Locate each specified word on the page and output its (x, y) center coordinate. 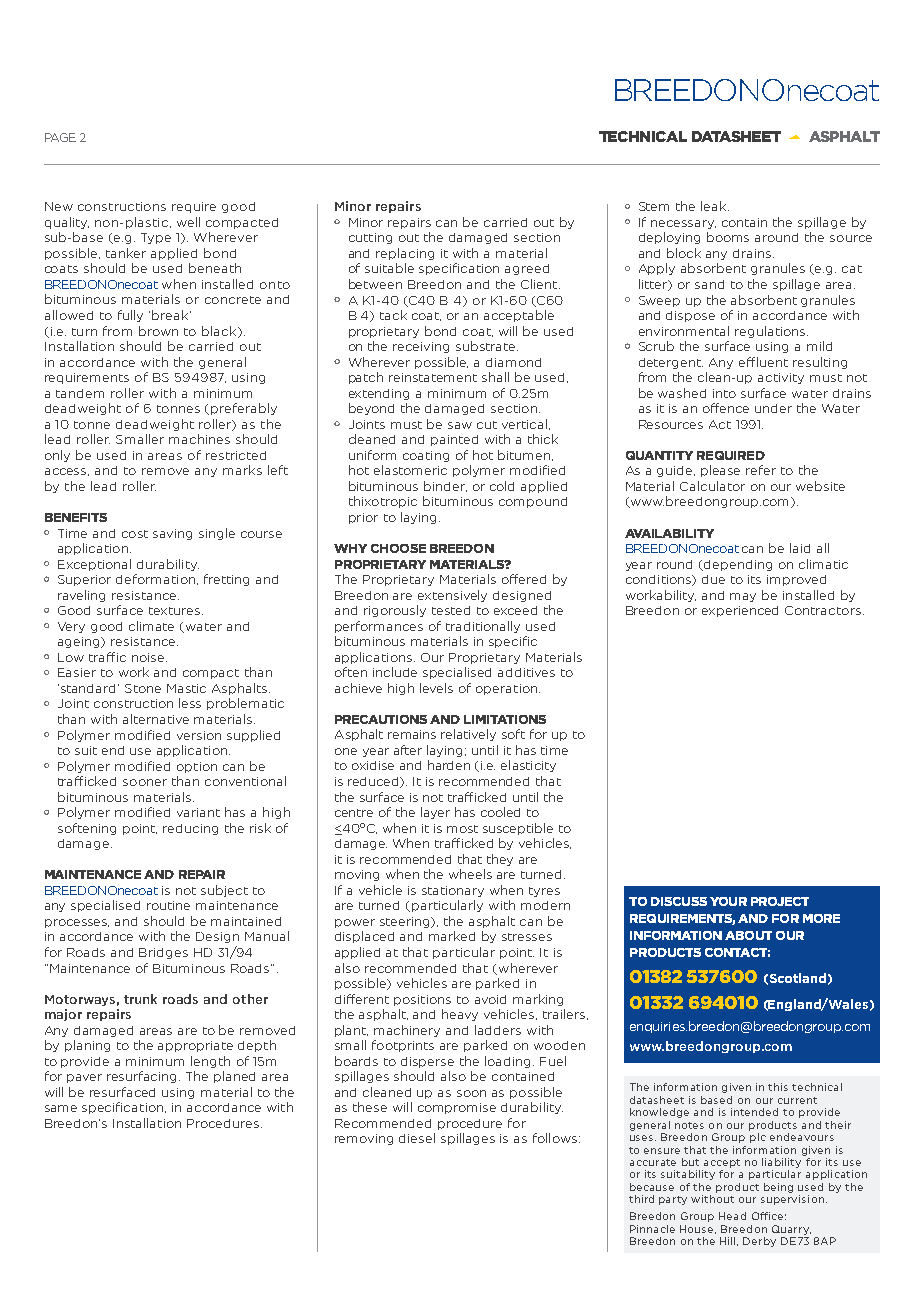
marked (452, 936)
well (188, 222)
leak (715, 206)
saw (460, 425)
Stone (143, 688)
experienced (740, 611)
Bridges (163, 953)
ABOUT (748, 935)
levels (436, 688)
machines (199, 439)
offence (726, 408)
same (61, 1108)
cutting (370, 238)
